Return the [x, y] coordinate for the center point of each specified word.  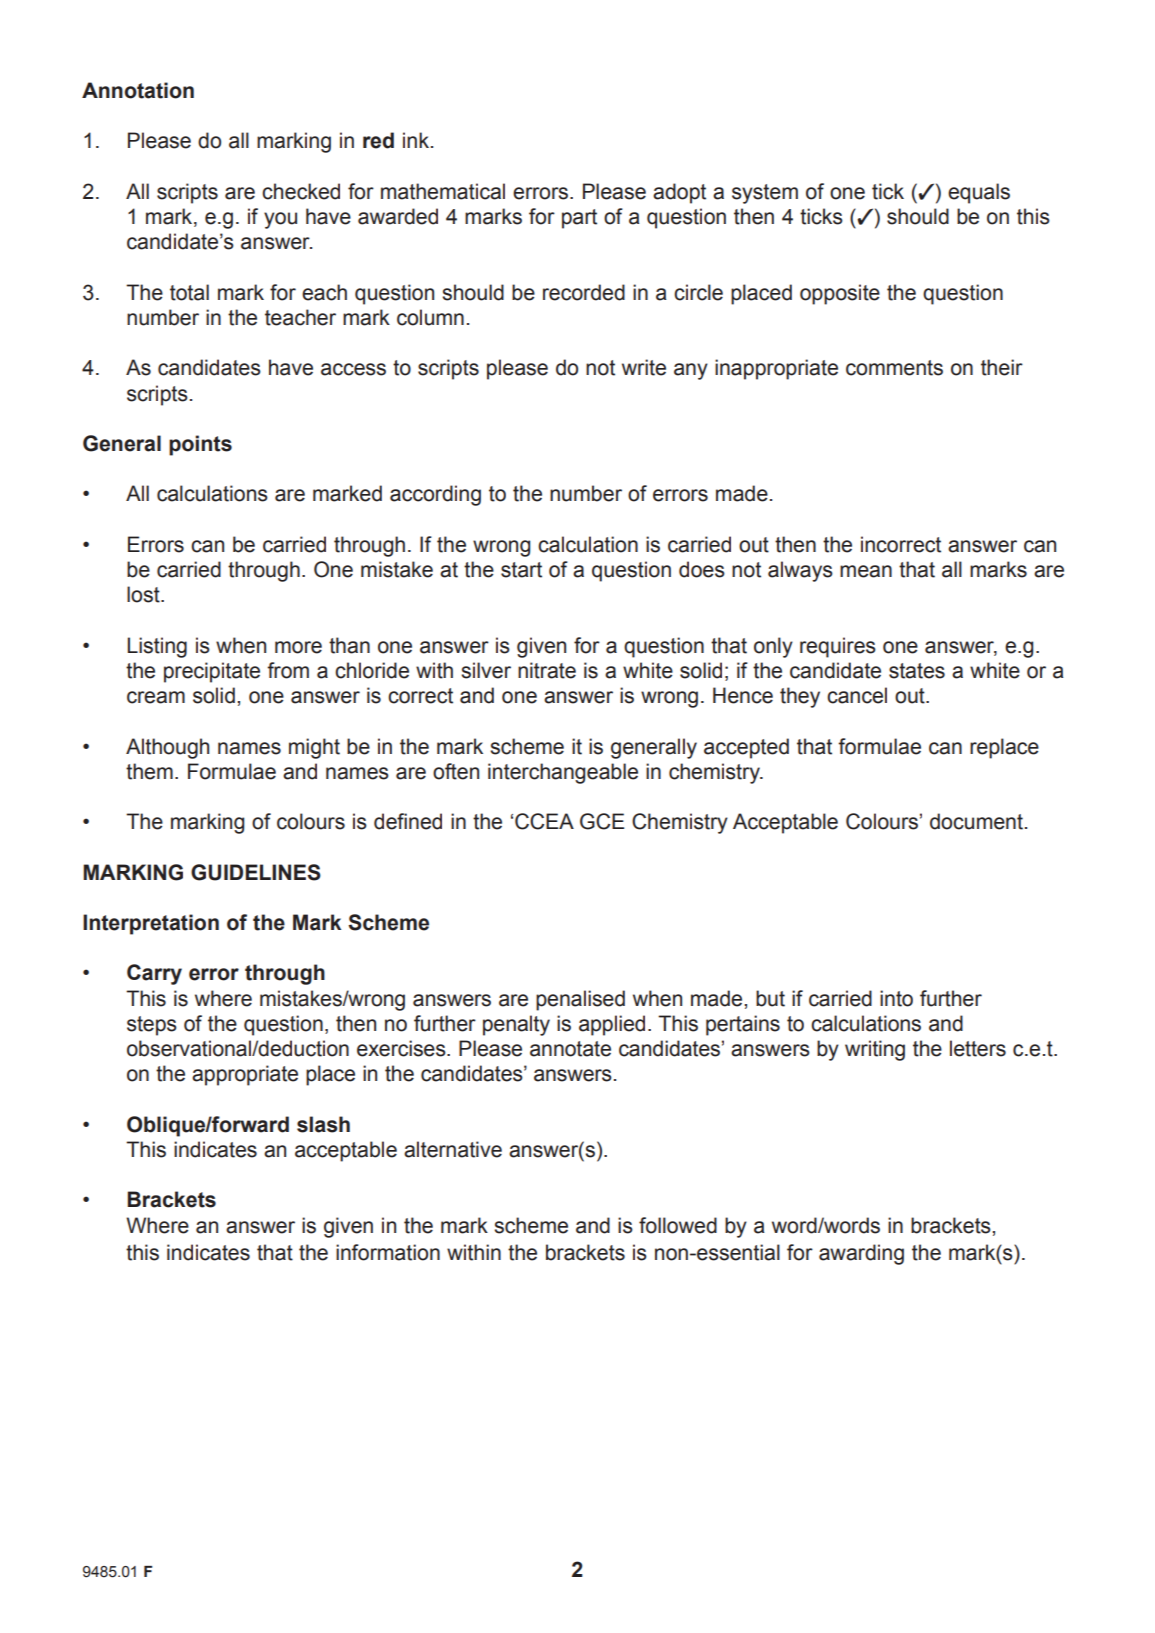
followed [678, 1225]
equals [979, 193]
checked [301, 191]
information [388, 1252]
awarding [861, 1254]
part [579, 219]
